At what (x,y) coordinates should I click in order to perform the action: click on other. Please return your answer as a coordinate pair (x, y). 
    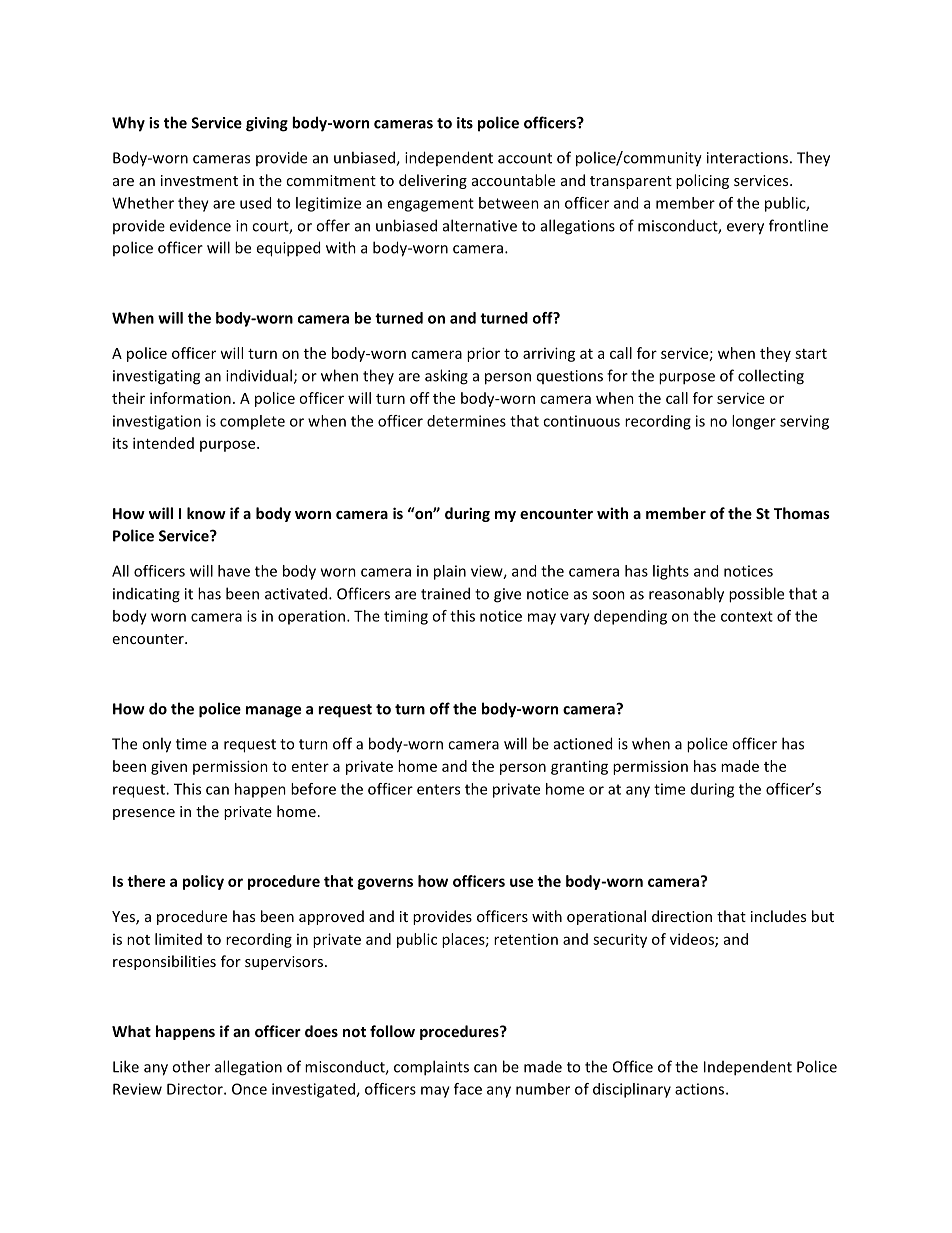
    Looking at the image, I should click on (191, 1066).
